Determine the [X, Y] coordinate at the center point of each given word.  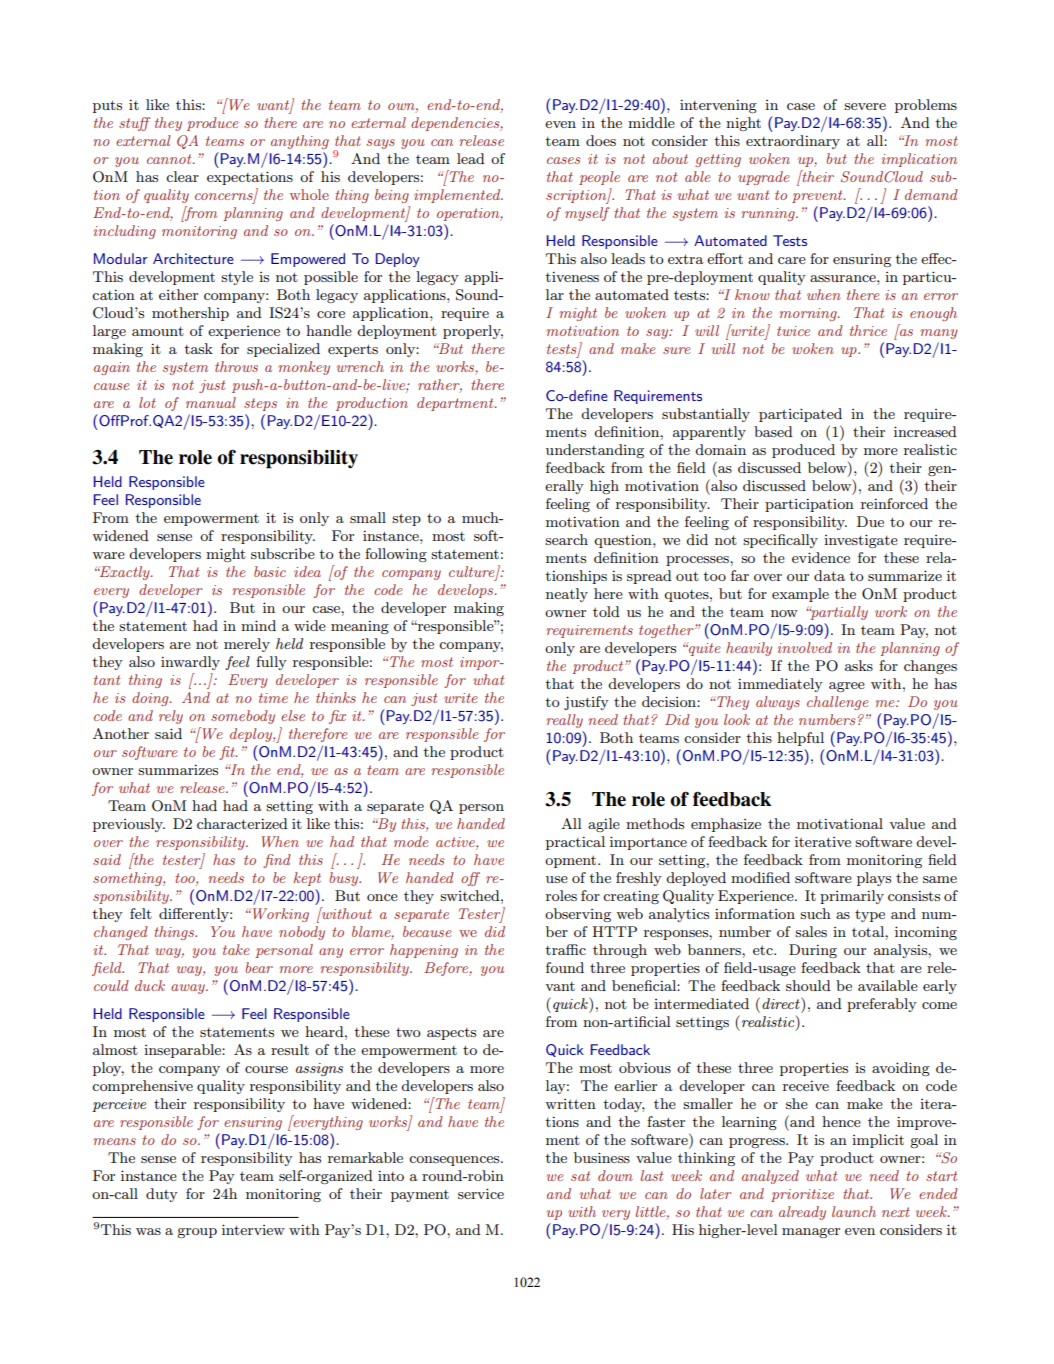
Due [870, 521]
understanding [595, 451]
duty [162, 1195]
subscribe [283, 553]
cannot [170, 159]
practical [575, 843]
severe [865, 106]
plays [874, 879]
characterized [242, 823]
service [481, 1193]
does [601, 140]
